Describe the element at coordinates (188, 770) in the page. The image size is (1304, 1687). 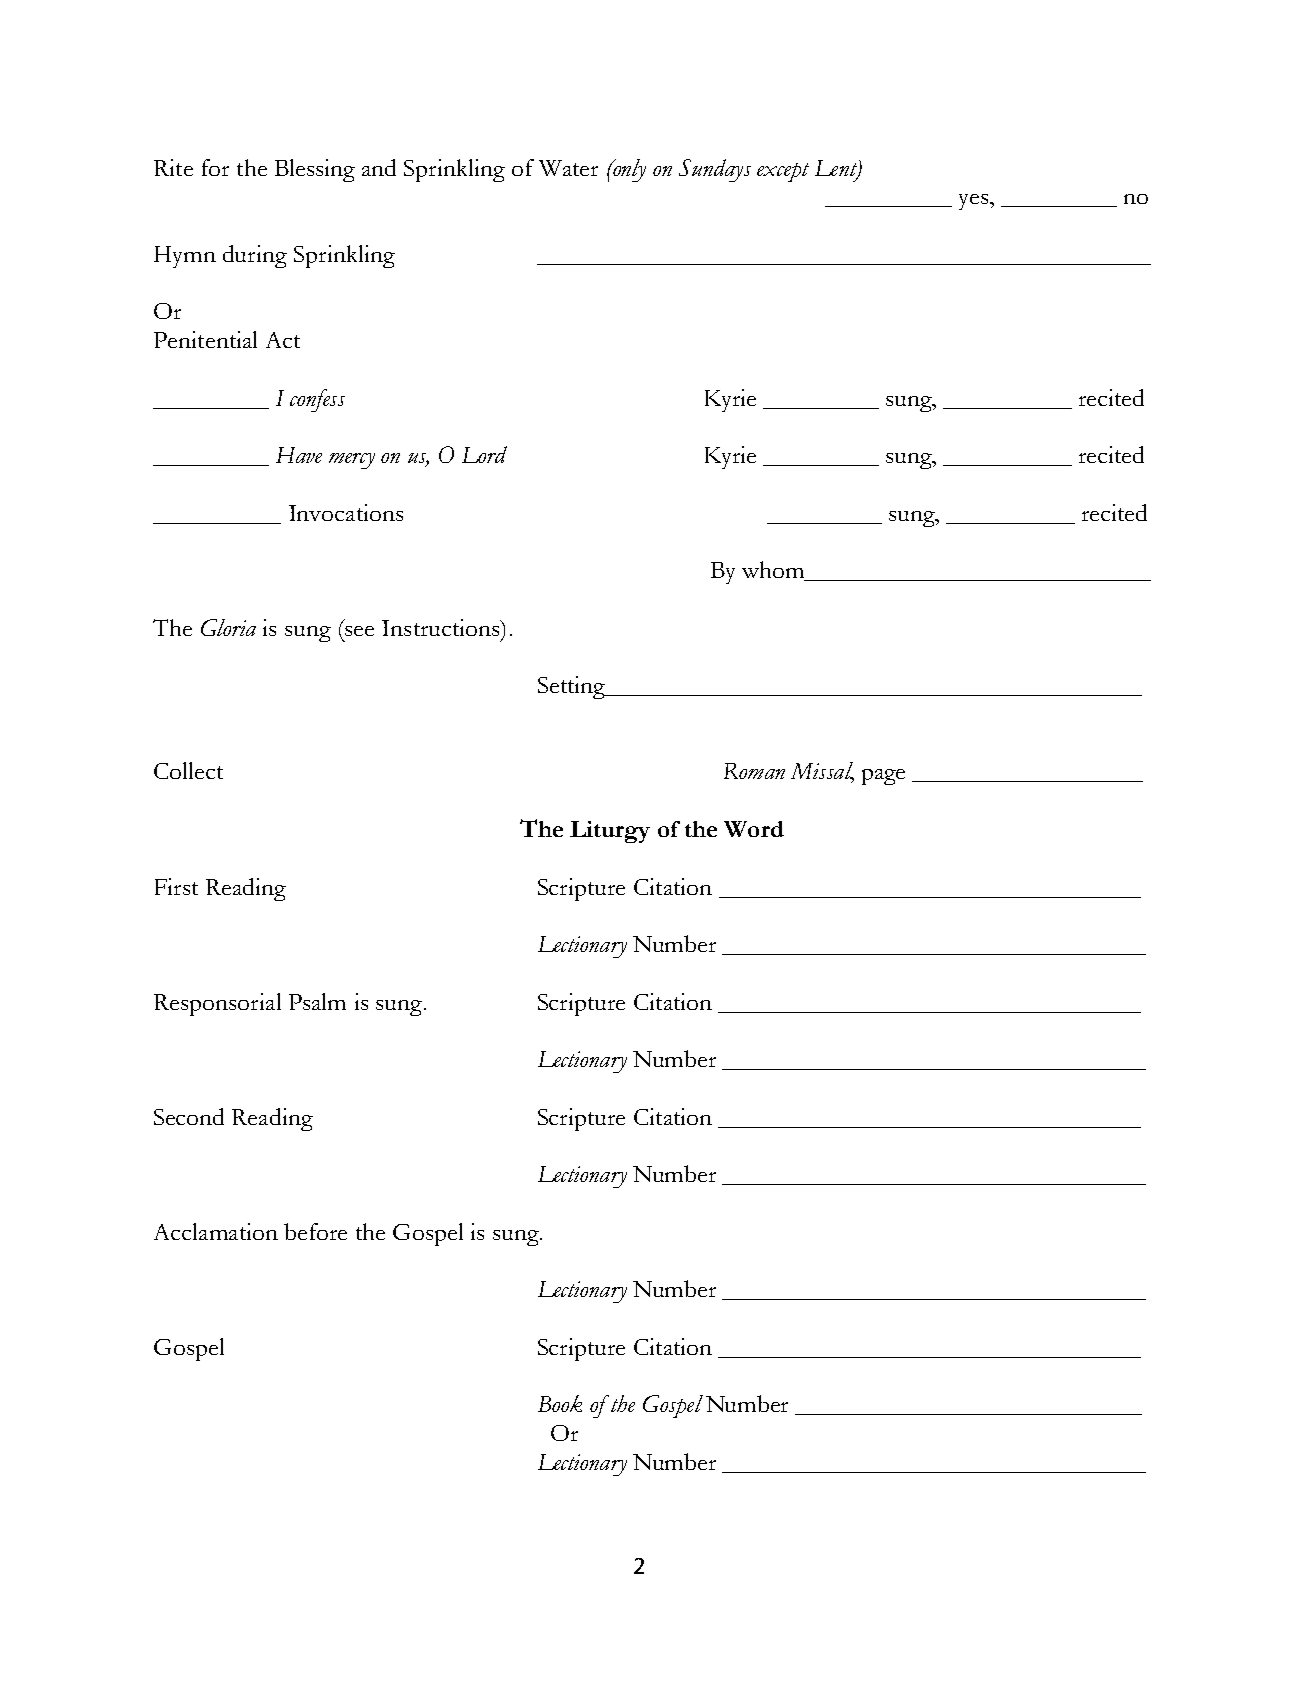
I see `Collect` at that location.
